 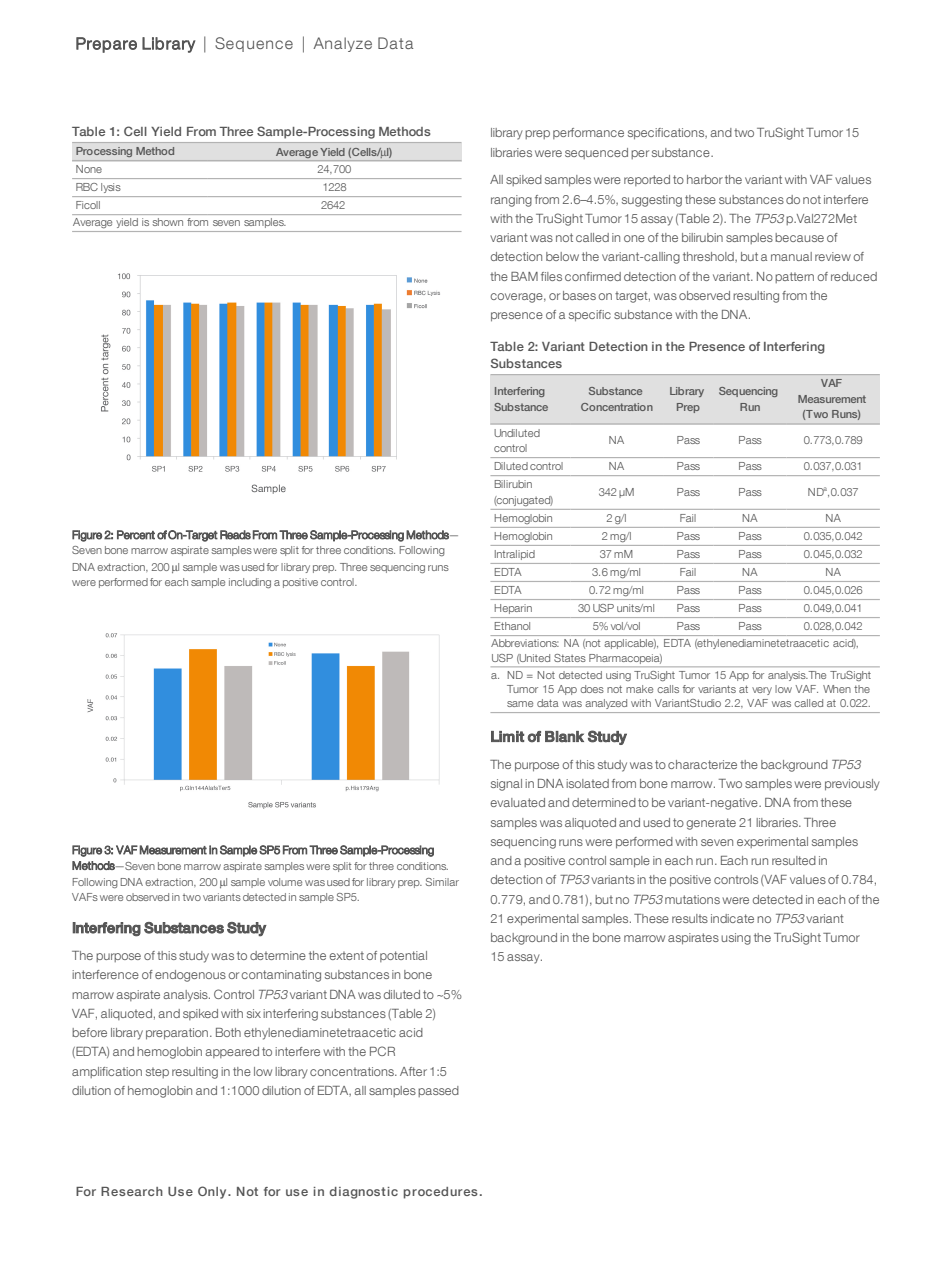 I want to click on Abbreviations, so click(x=525, y=643).
